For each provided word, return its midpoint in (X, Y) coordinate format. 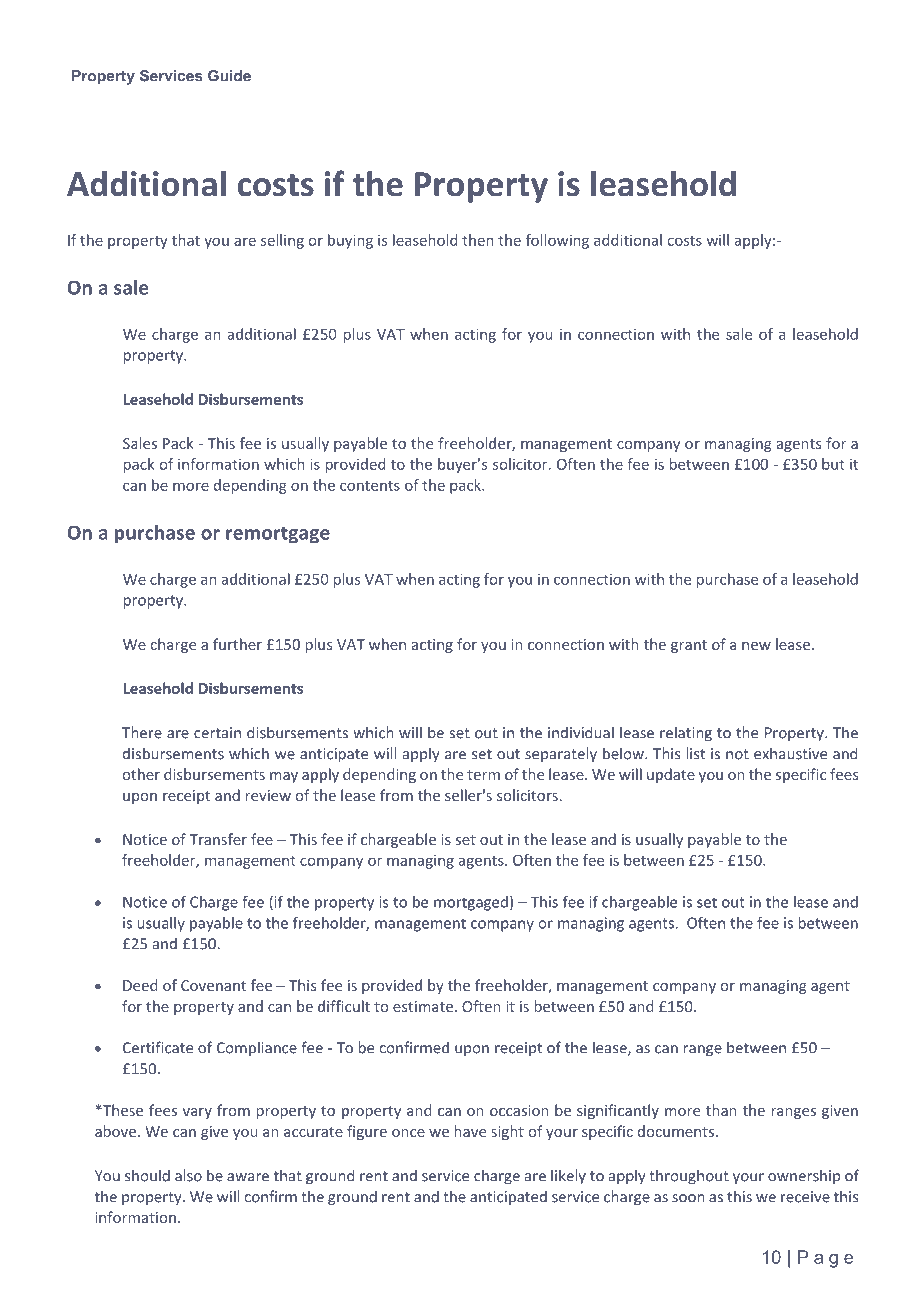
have (470, 1131)
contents (370, 485)
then (478, 240)
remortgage (278, 535)
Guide (229, 76)
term (483, 775)
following (557, 241)
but (833, 464)
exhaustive (790, 753)
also (188, 1175)
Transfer (218, 839)
